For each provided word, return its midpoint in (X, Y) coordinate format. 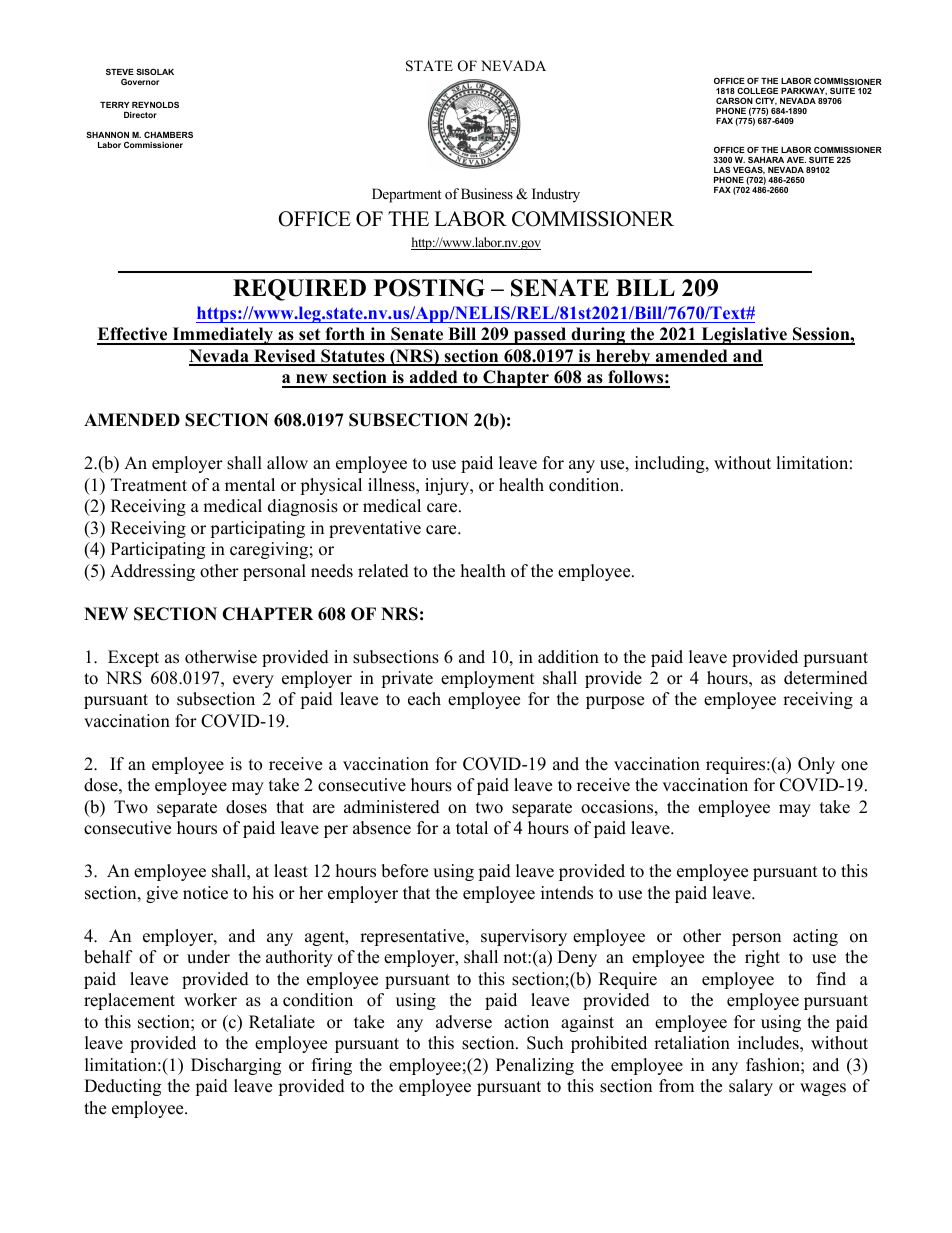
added (434, 378)
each (424, 699)
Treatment (149, 485)
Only (816, 765)
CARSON (734, 100)
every (253, 681)
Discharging (236, 1066)
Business (487, 193)
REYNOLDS (155, 104)
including (671, 464)
